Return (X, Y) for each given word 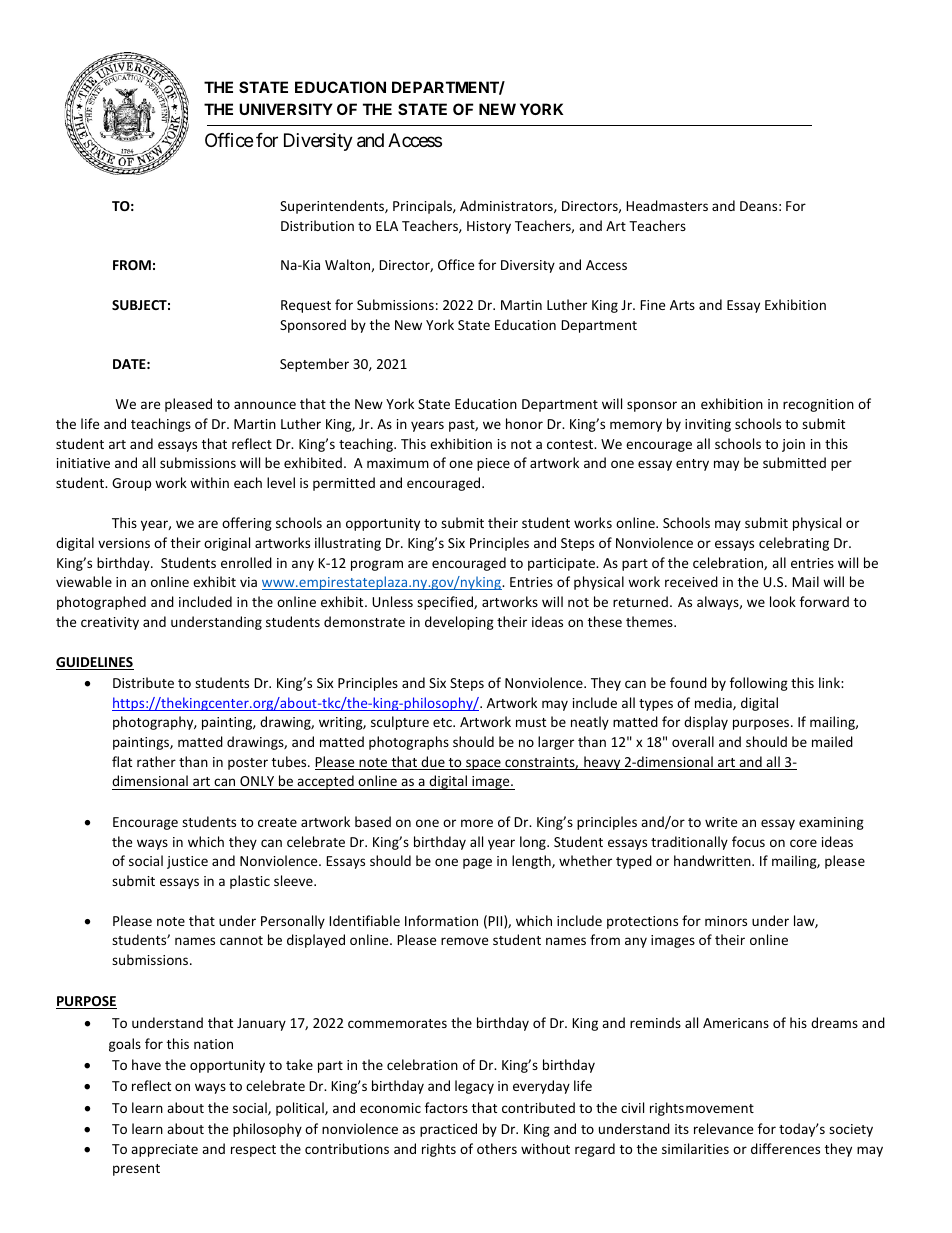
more (477, 823)
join (793, 445)
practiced (448, 1130)
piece (493, 464)
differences (785, 1148)
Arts (682, 305)
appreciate (164, 1150)
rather (156, 761)
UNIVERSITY (286, 109)
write (721, 822)
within (209, 482)
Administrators (507, 206)
